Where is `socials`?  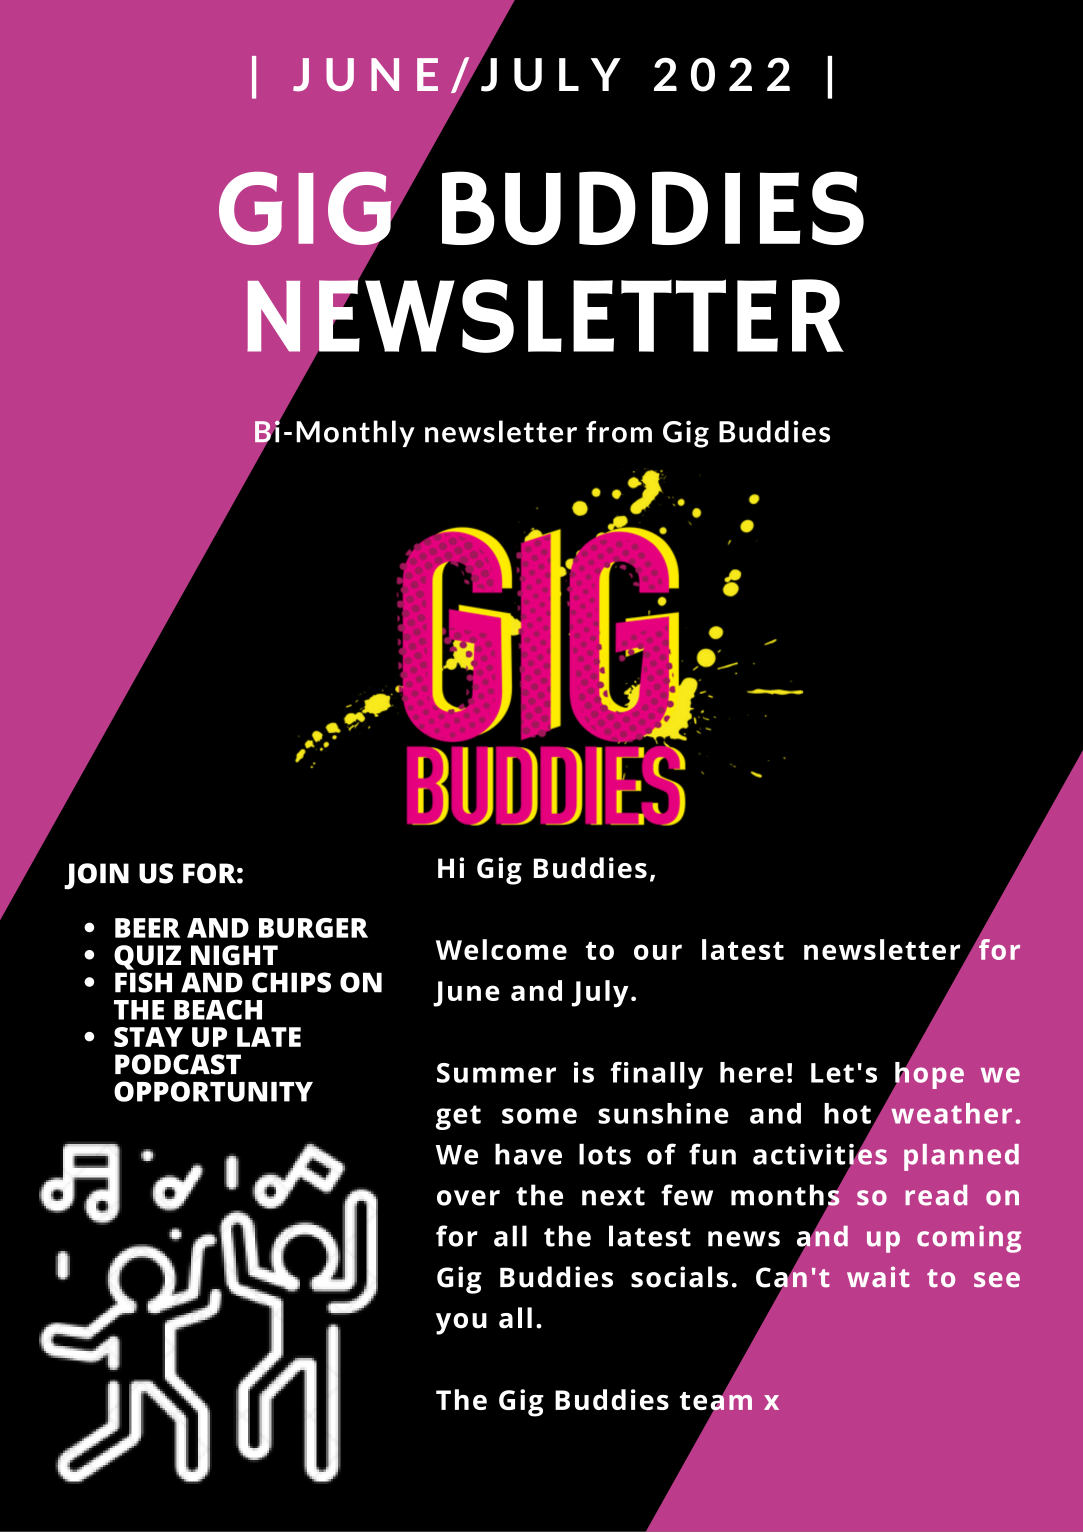
socials is located at coordinates (679, 1277).
